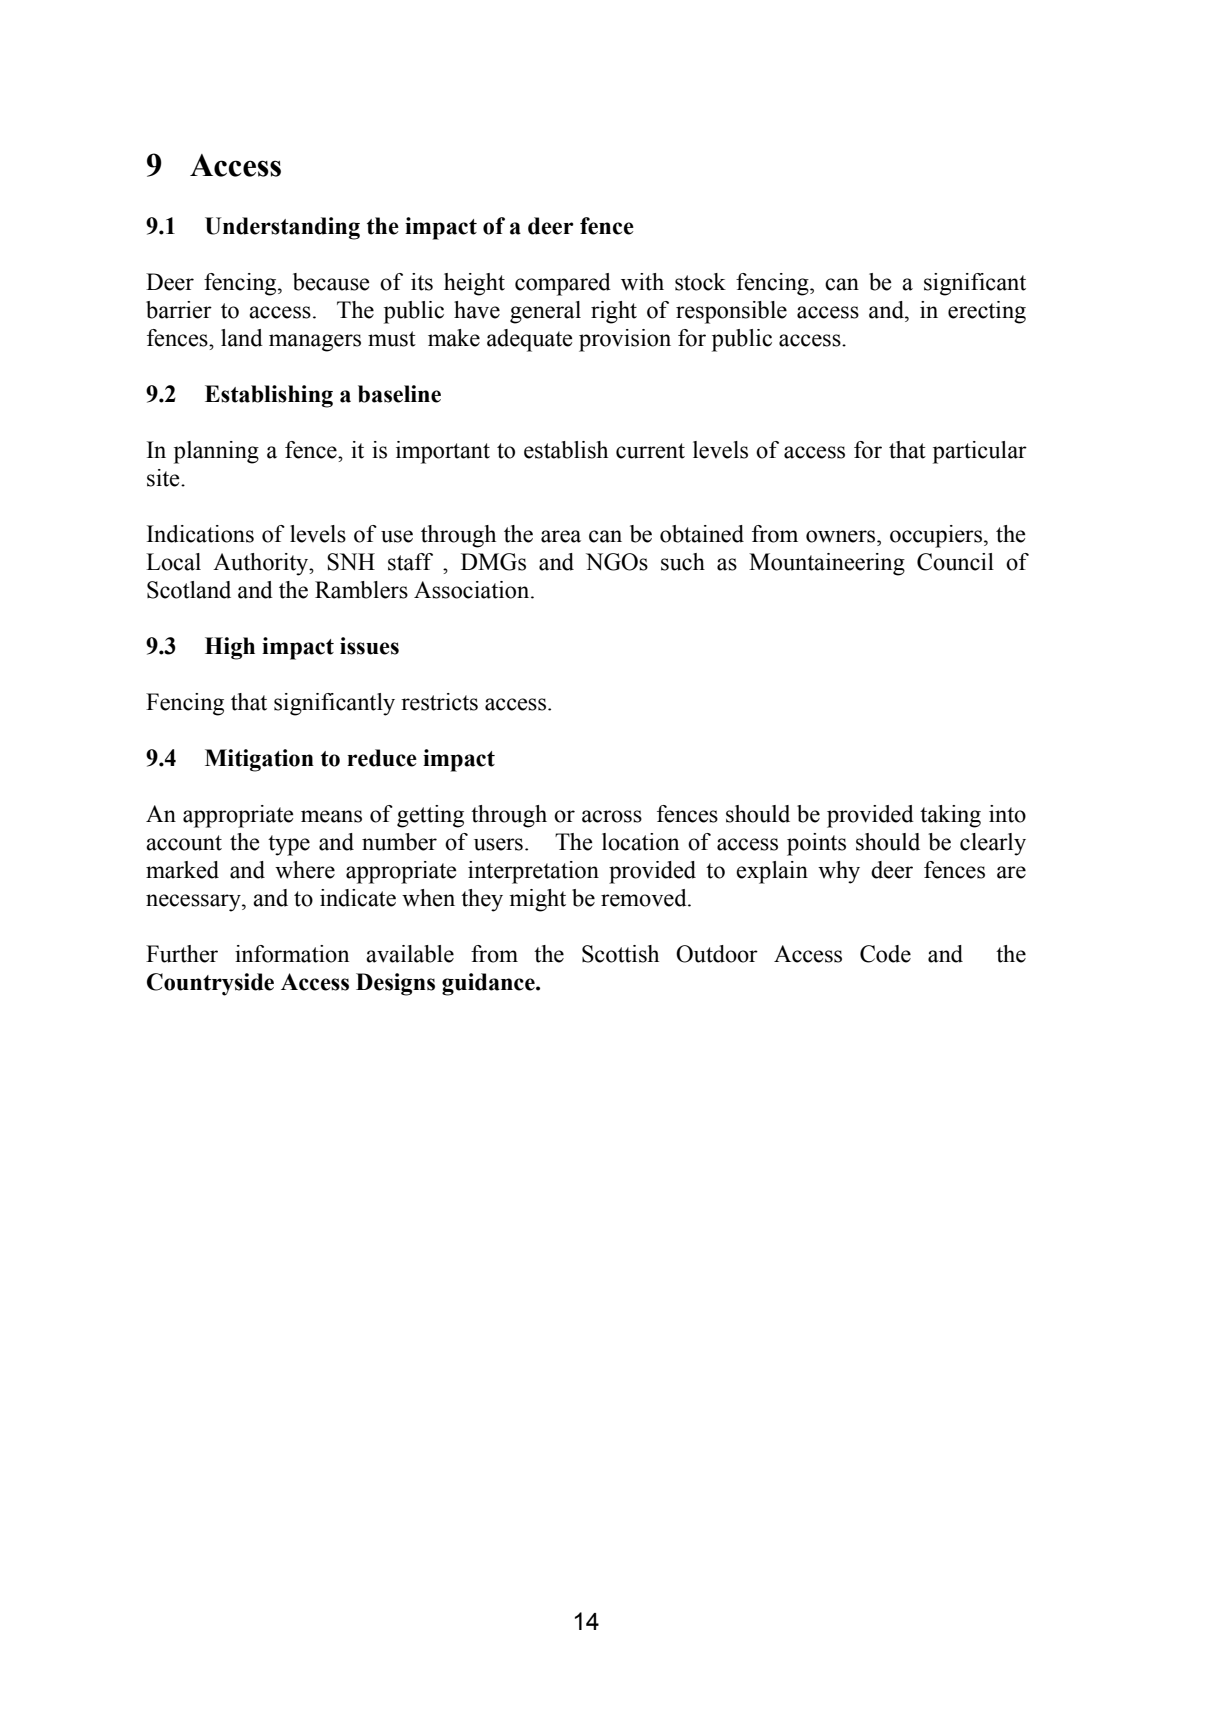 The image size is (1208, 1709). What do you see at coordinates (473, 590) in the screenshot?
I see `Association` at bounding box center [473, 590].
